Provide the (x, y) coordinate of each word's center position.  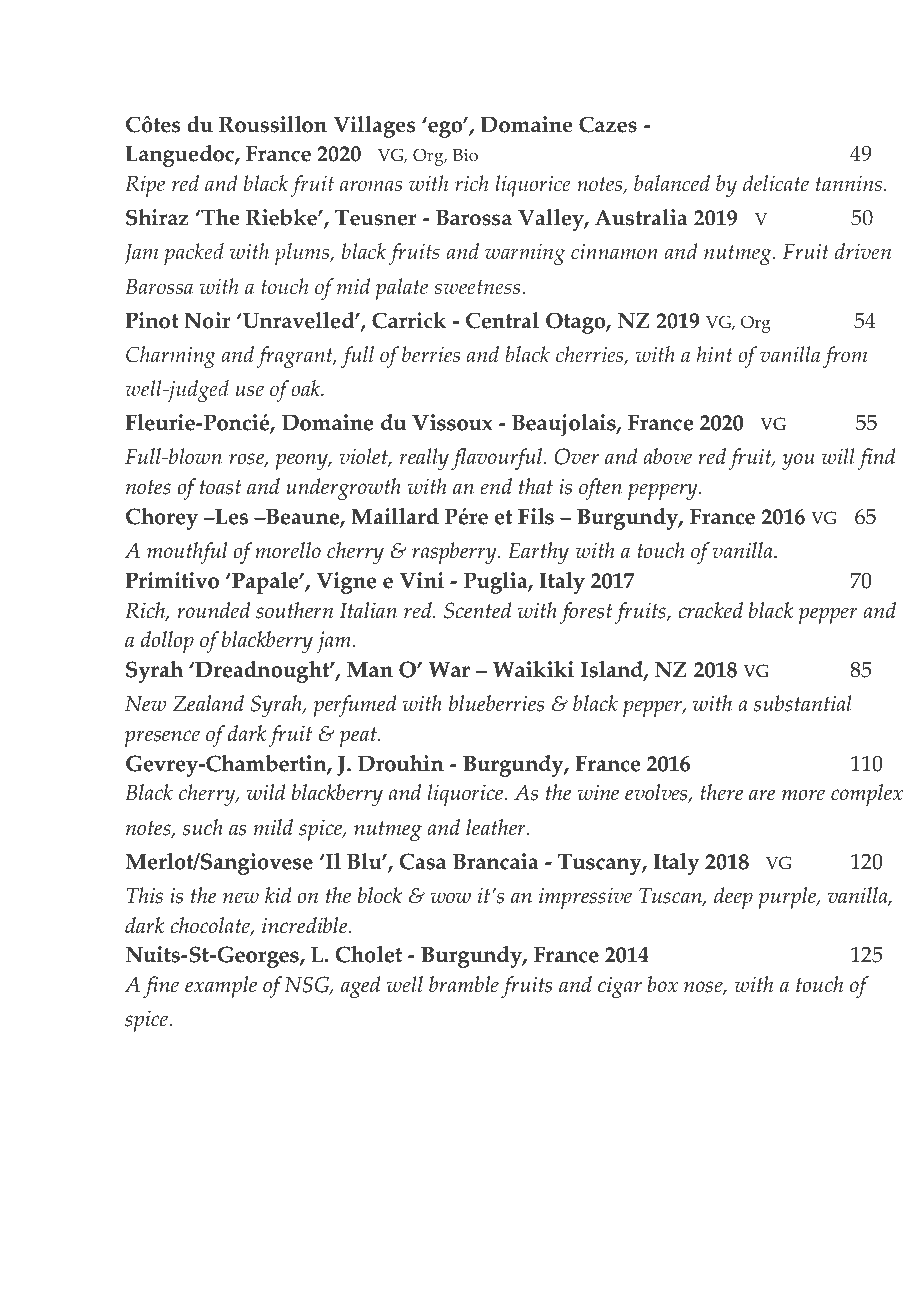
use (249, 391)
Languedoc (180, 156)
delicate (776, 183)
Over (577, 456)
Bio (465, 155)
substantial (803, 703)
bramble (464, 984)
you (798, 461)
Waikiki (533, 669)
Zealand (208, 703)
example (221, 987)
